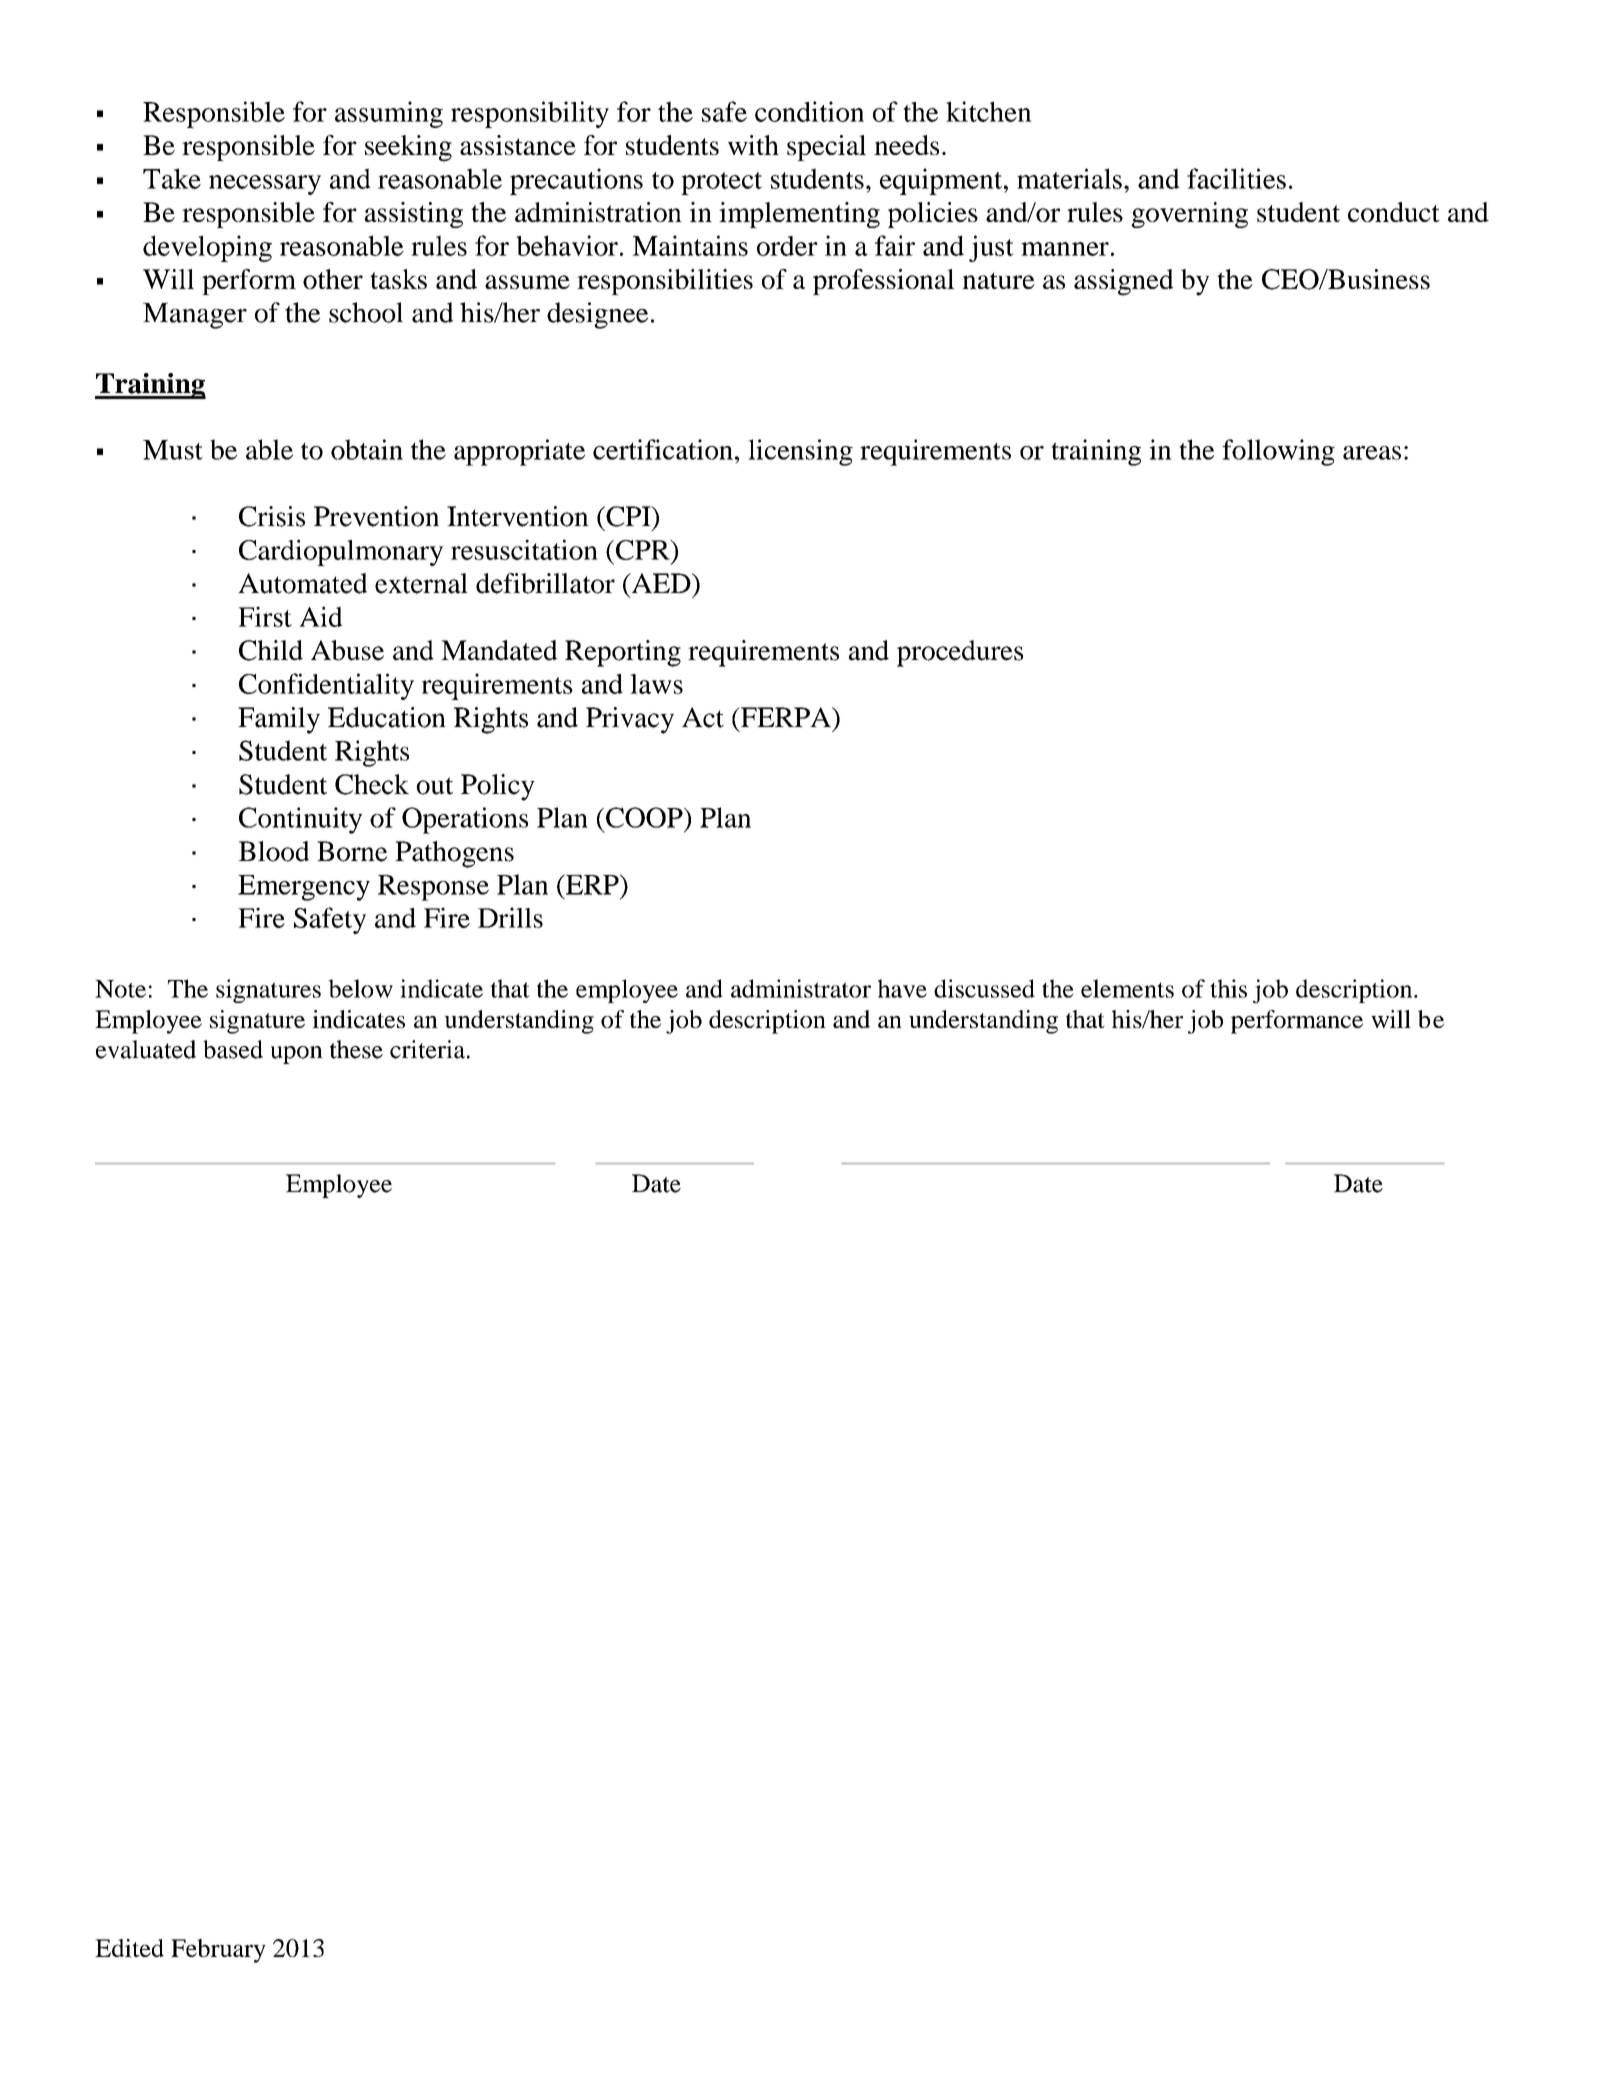 Image resolution: width=1619 pixels, height=2095 pixels. I want to click on administrator, so click(801, 988).
